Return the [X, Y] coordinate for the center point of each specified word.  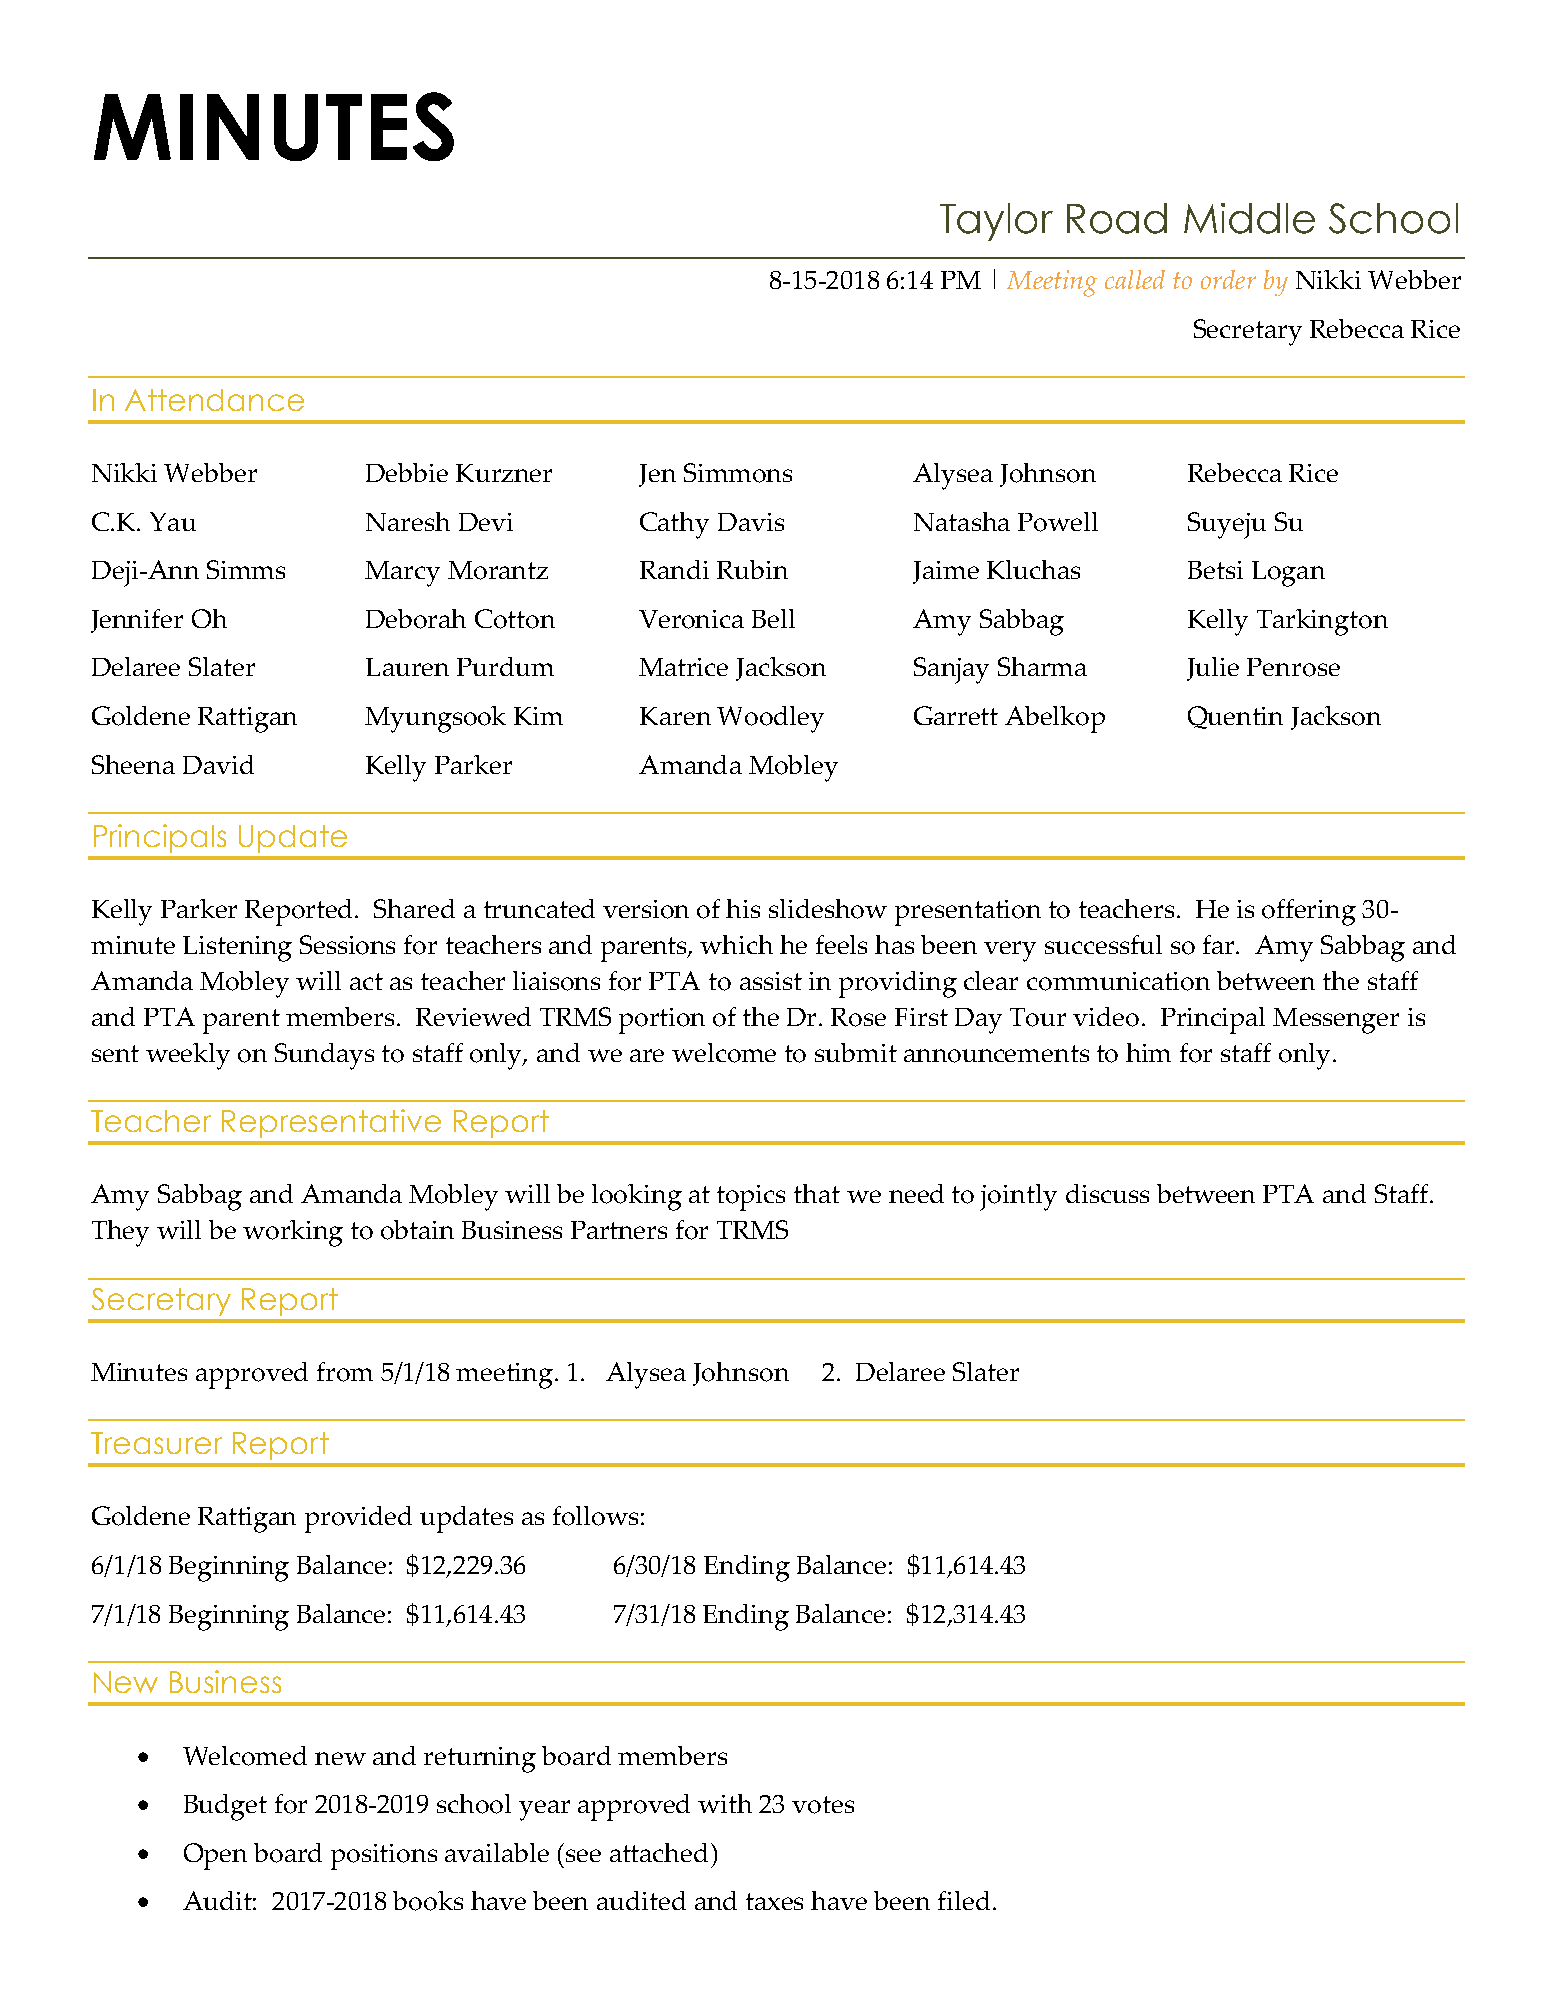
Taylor [996, 222]
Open [215, 1856]
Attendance [214, 400]
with [725, 1803]
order [1228, 279]
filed [964, 1900]
